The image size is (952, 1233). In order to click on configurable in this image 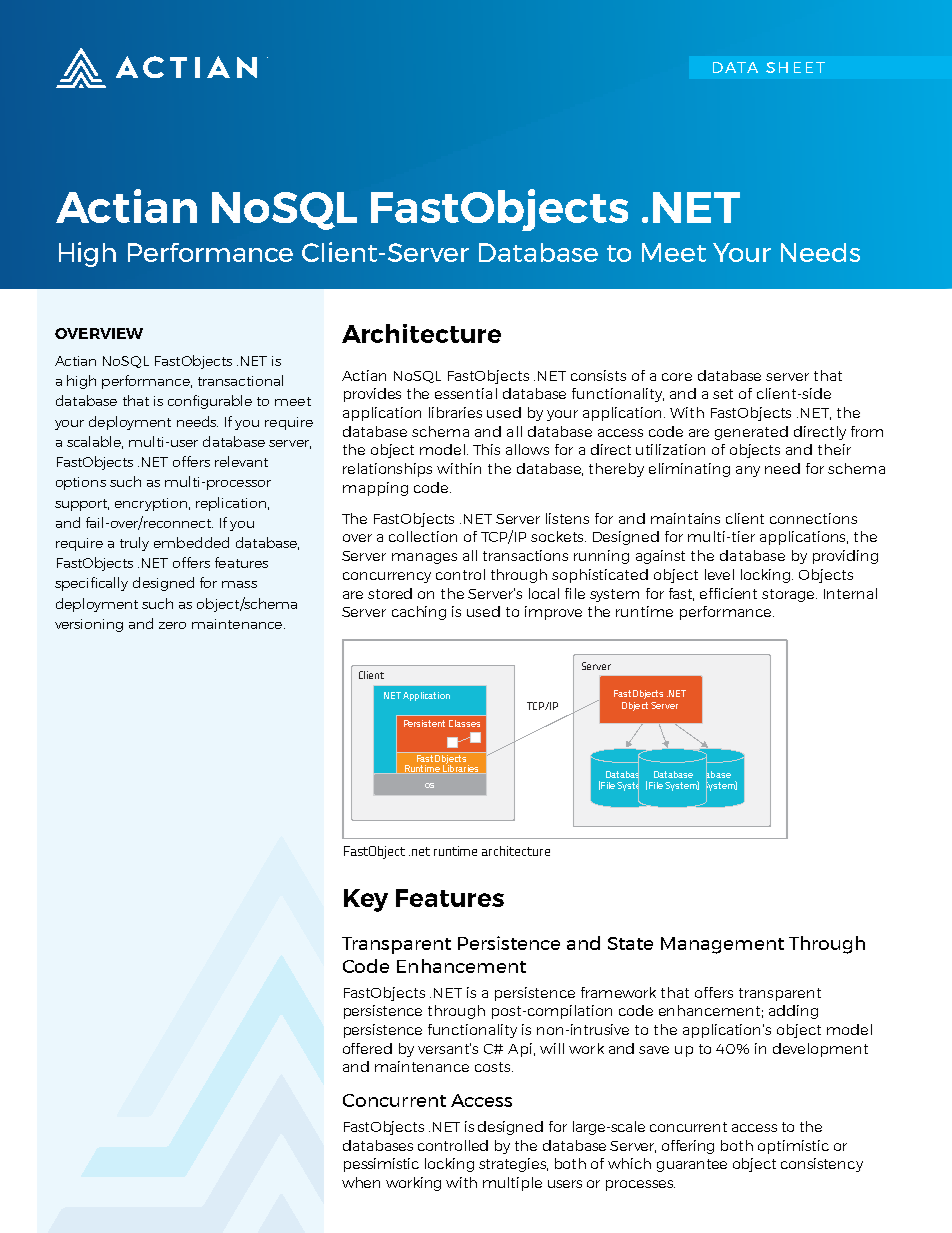, I will do `click(210, 402)`.
